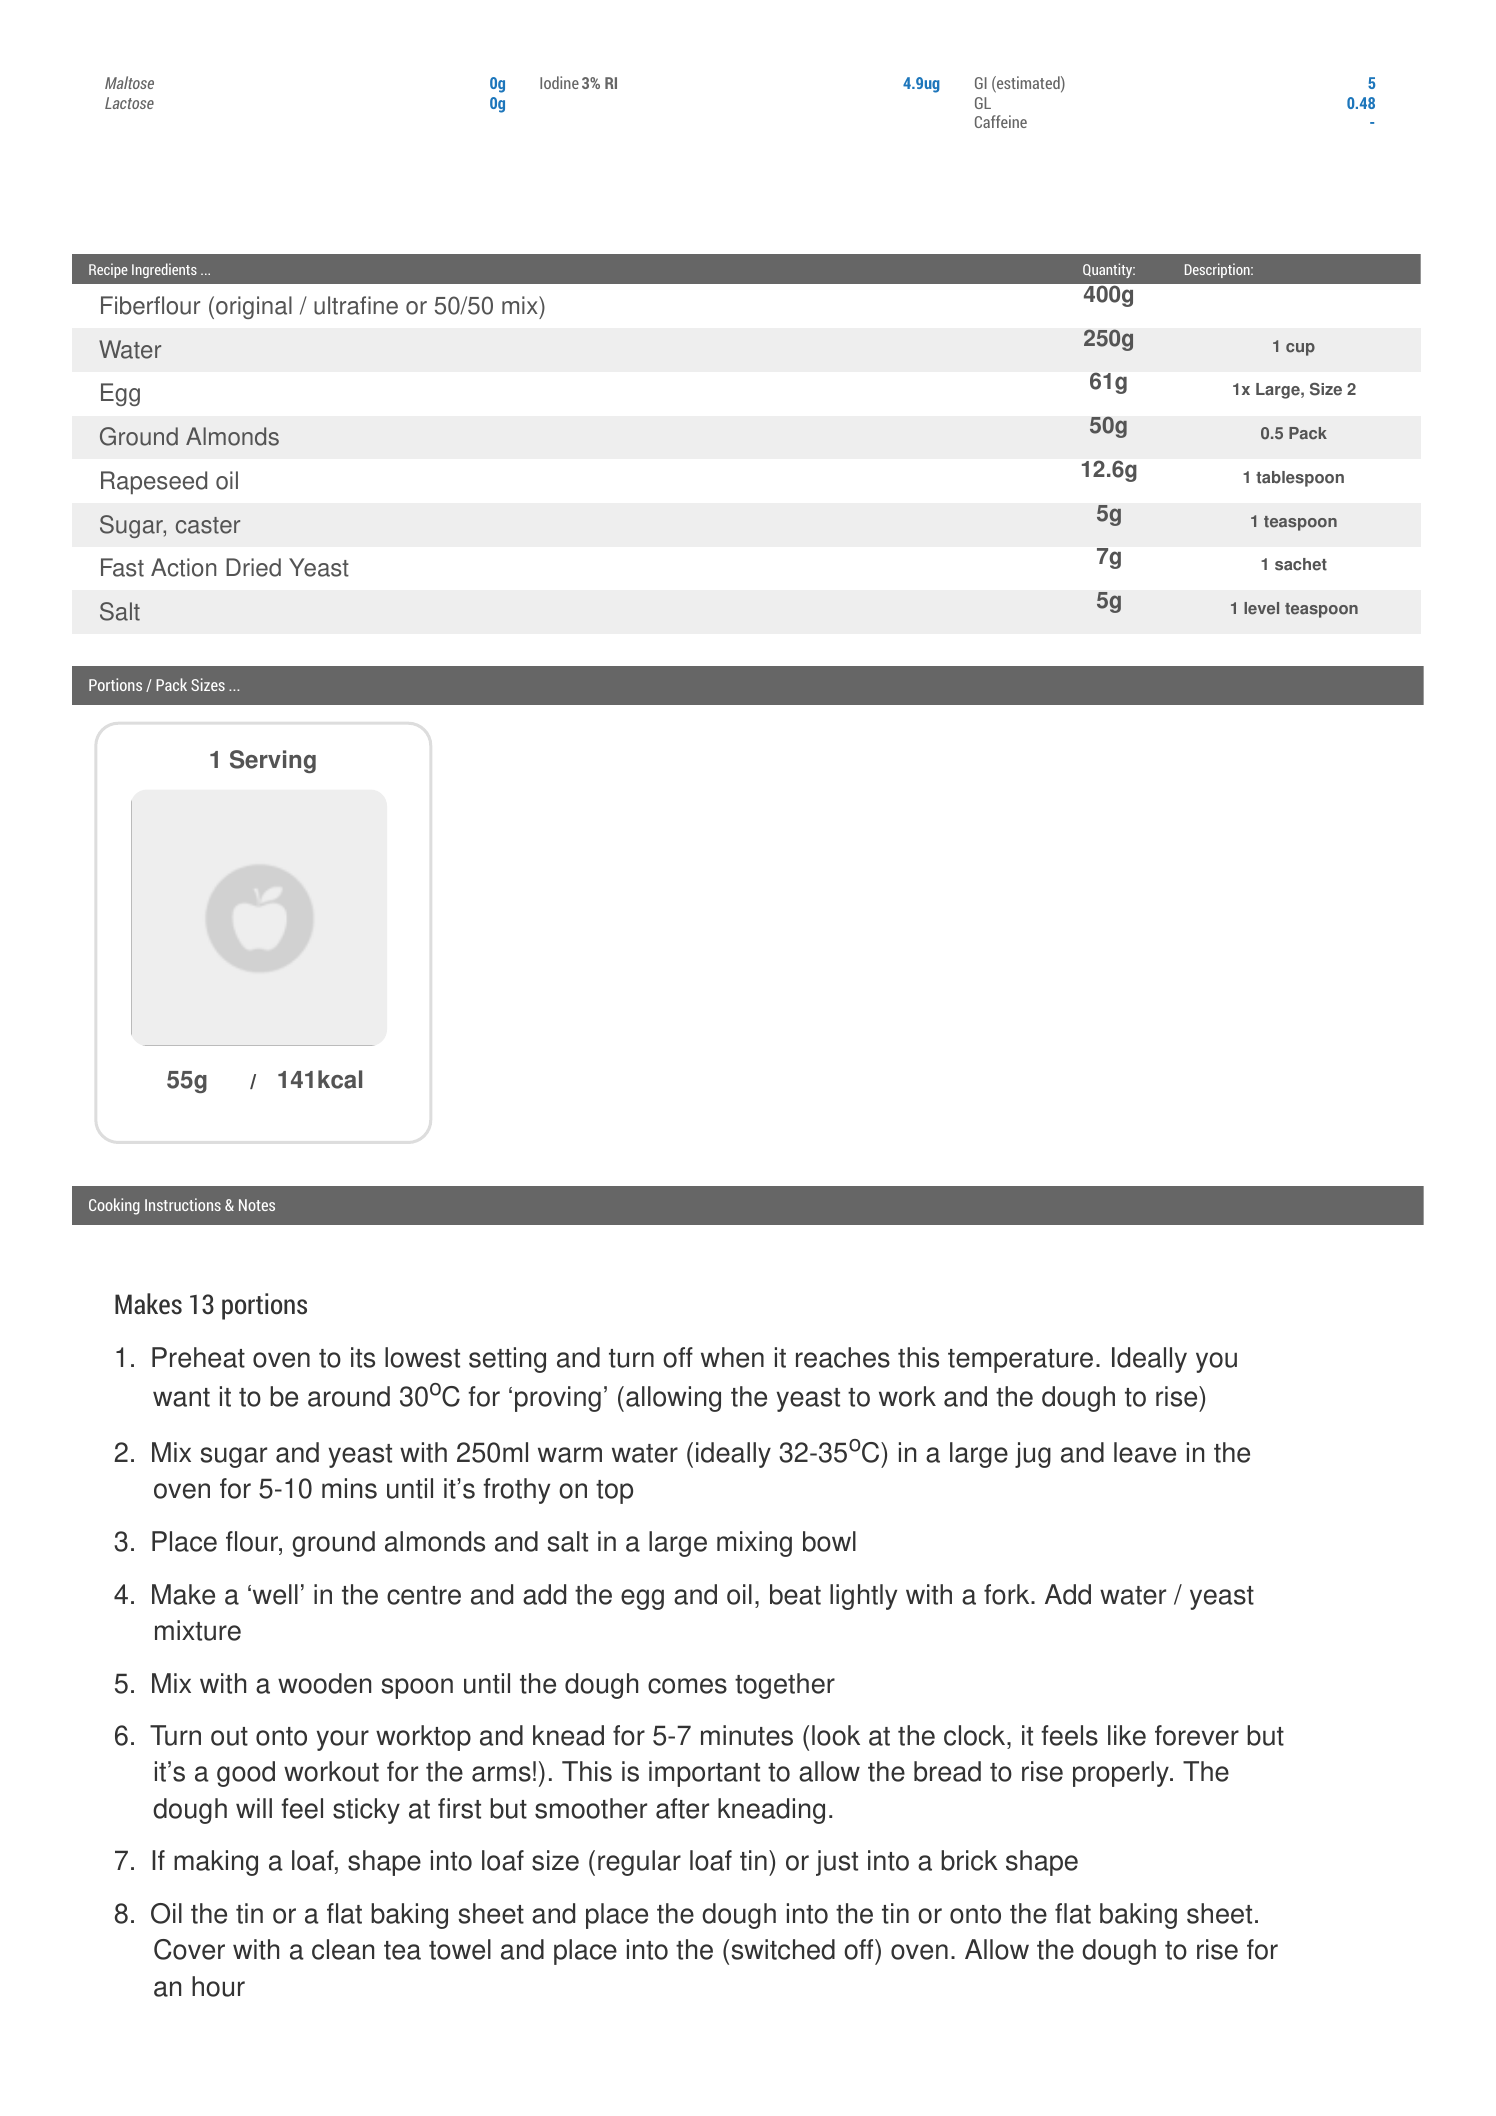  Describe the element at coordinates (1001, 121) in the screenshot. I see `Caffeine` at that location.
